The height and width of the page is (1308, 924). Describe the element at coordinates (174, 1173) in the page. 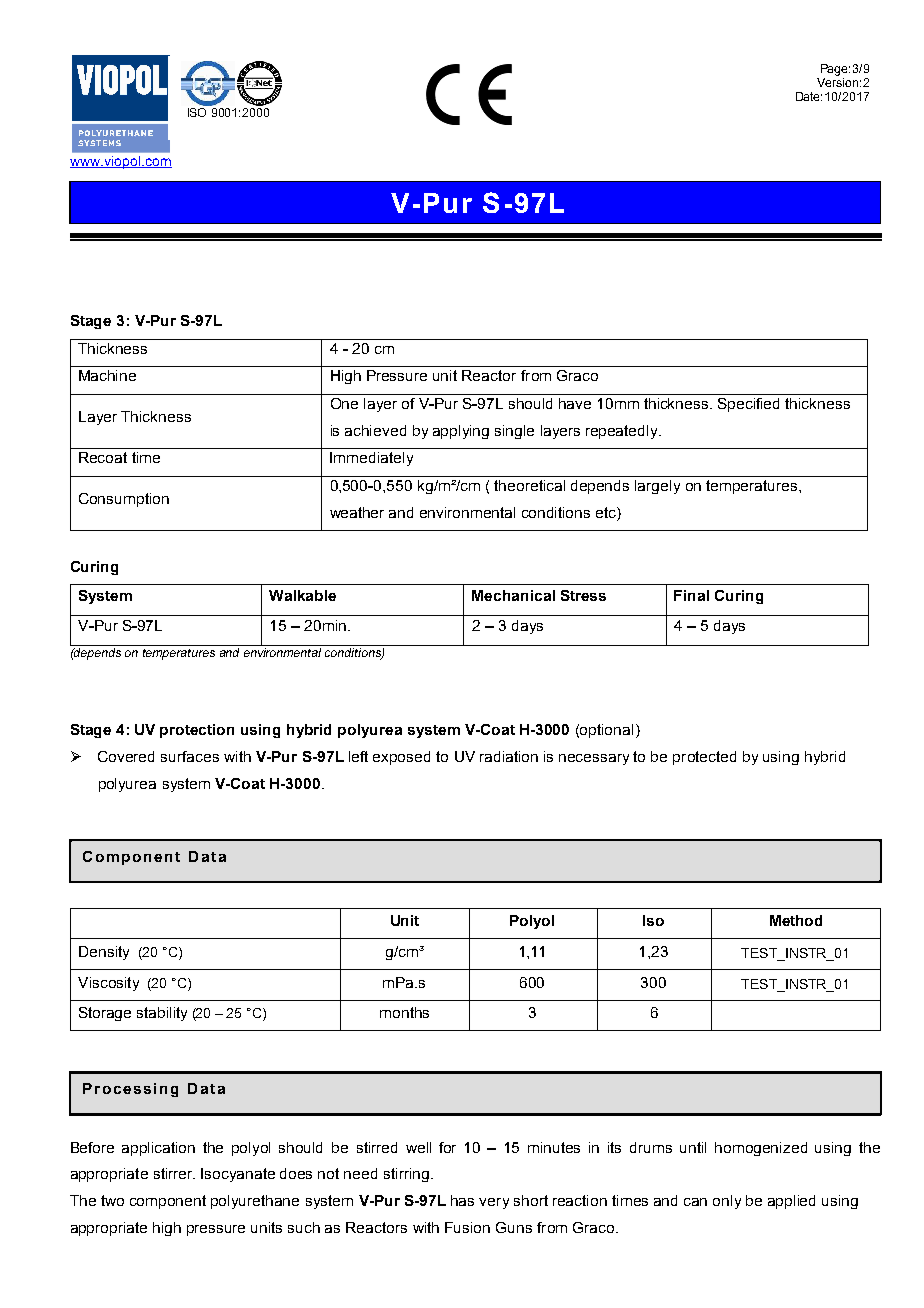

I see `stirrer` at that location.
